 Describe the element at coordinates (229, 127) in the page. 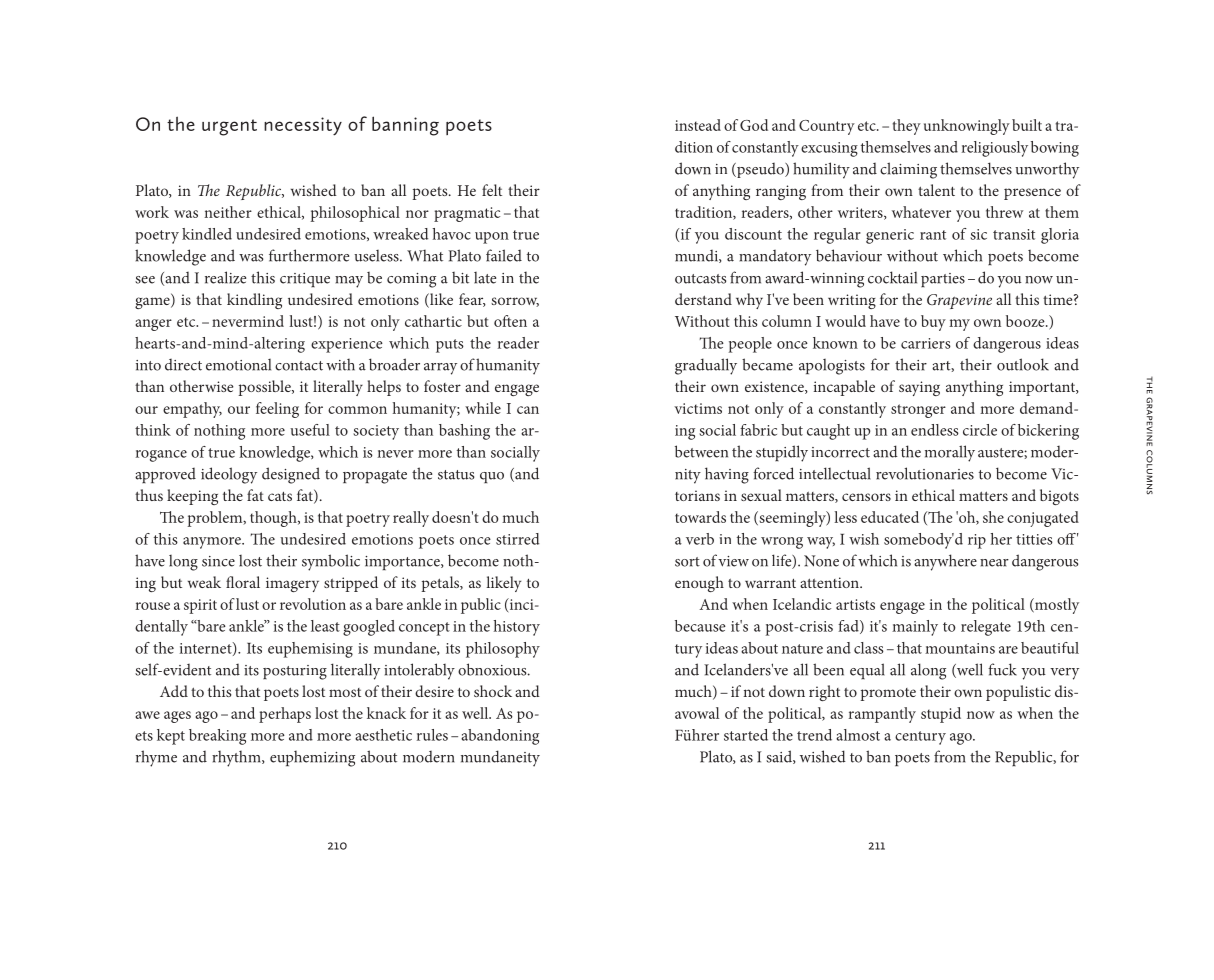

I see `urgent` at that location.
